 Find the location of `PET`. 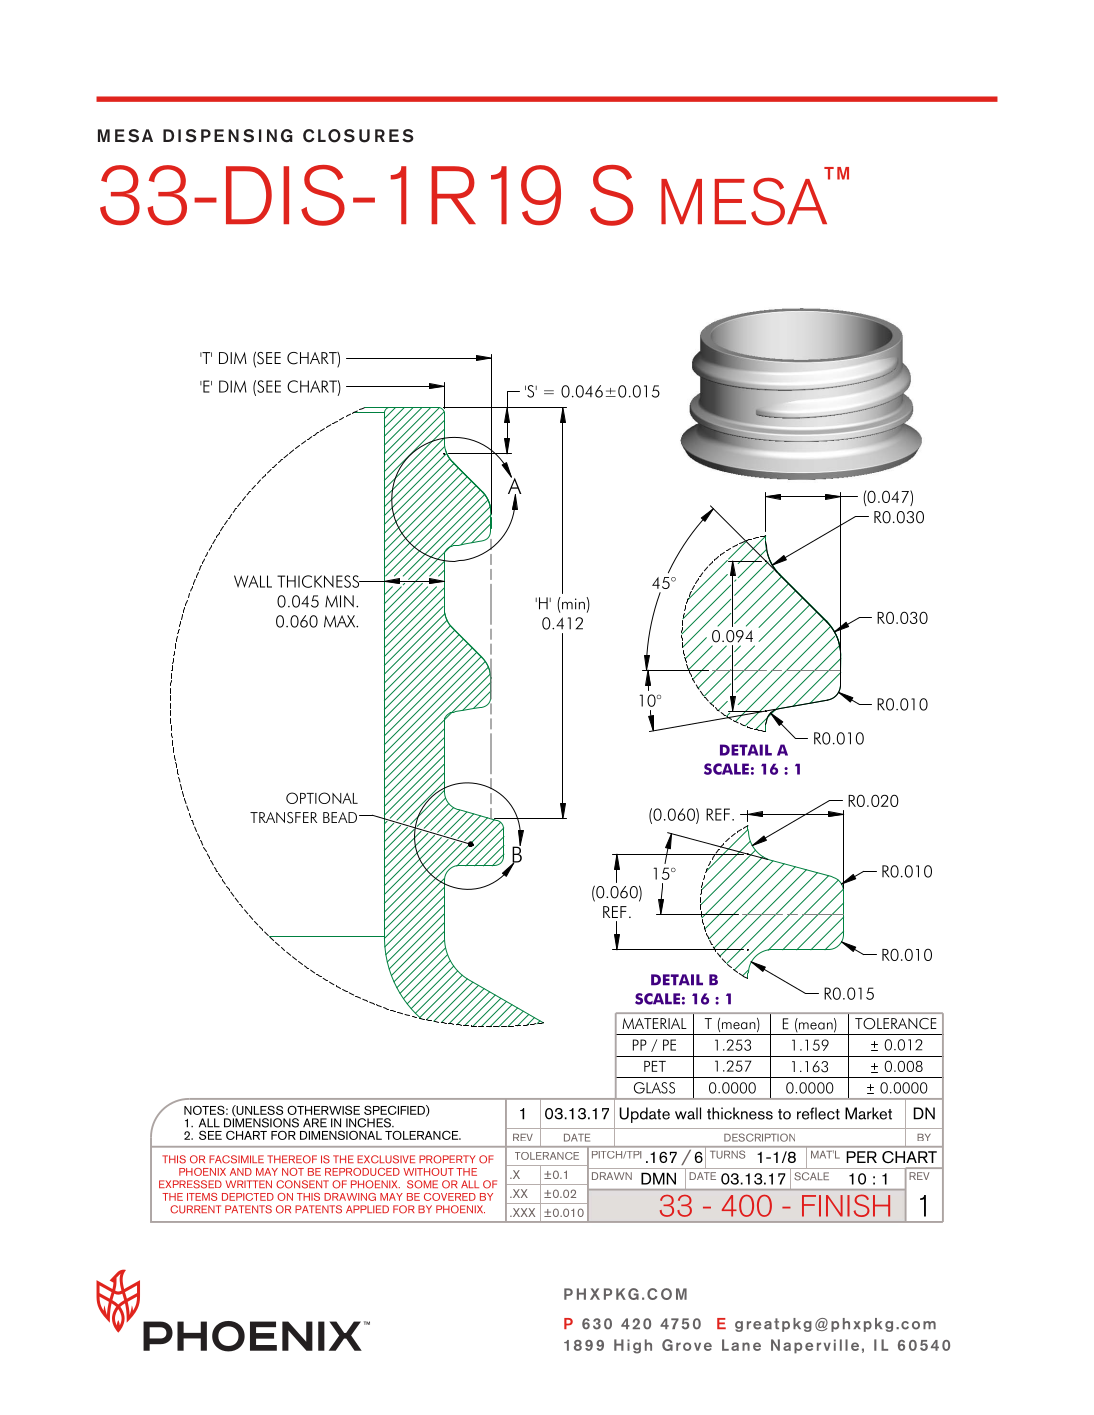

PET is located at coordinates (655, 1066).
